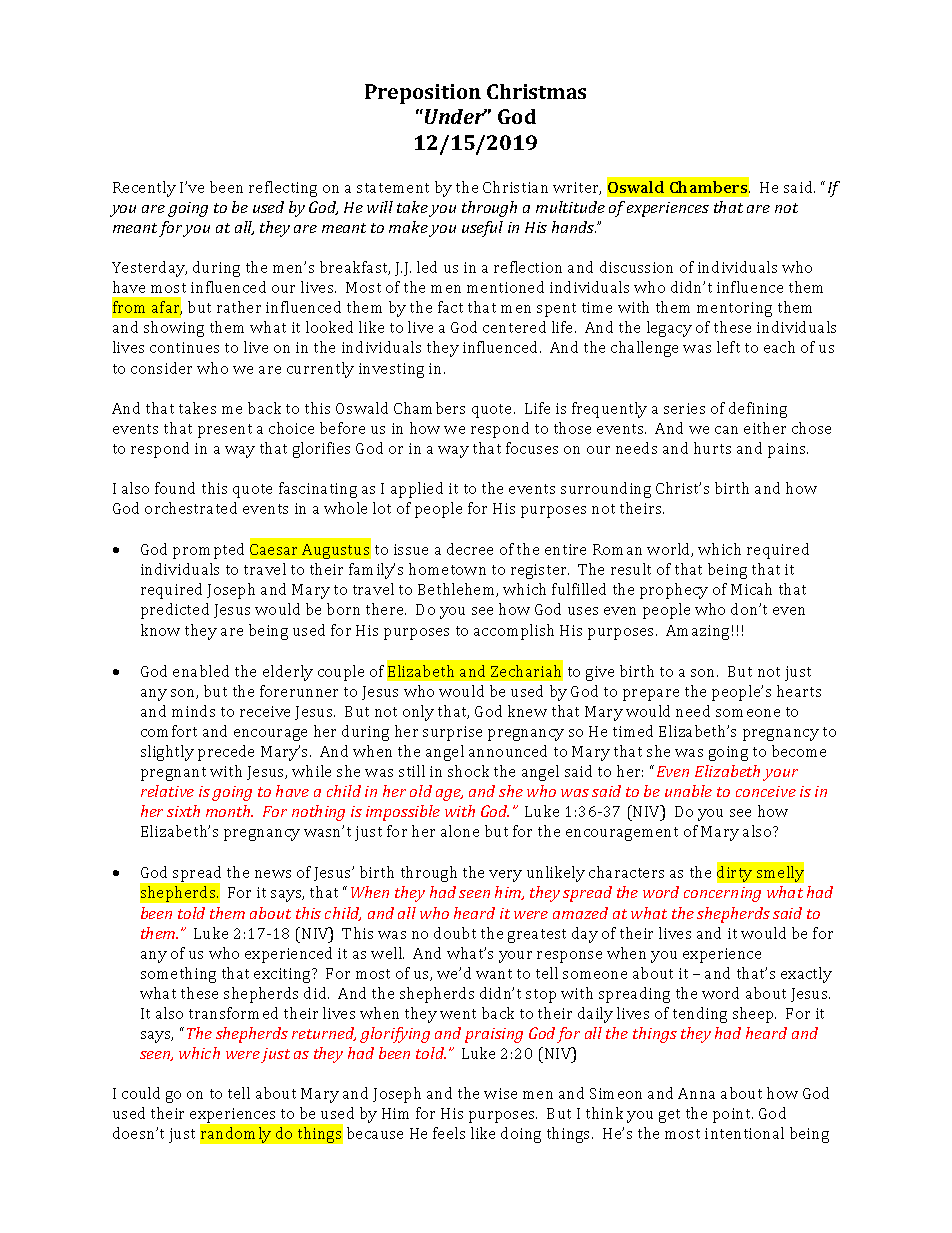 This screenshot has width=952, height=1233. I want to click on Micah, so click(751, 589).
